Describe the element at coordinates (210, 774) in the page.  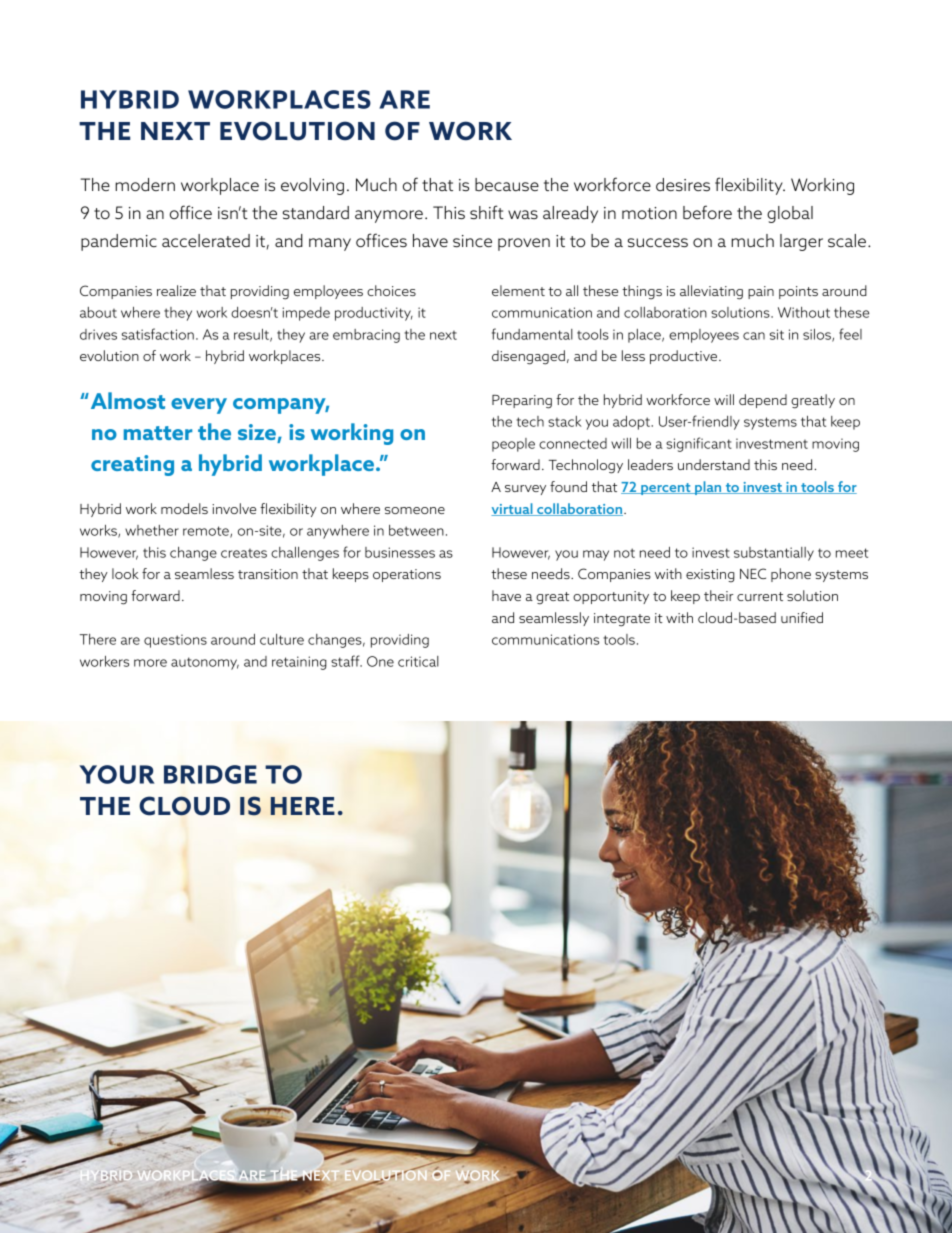
I see `BRIDGE` at that location.
